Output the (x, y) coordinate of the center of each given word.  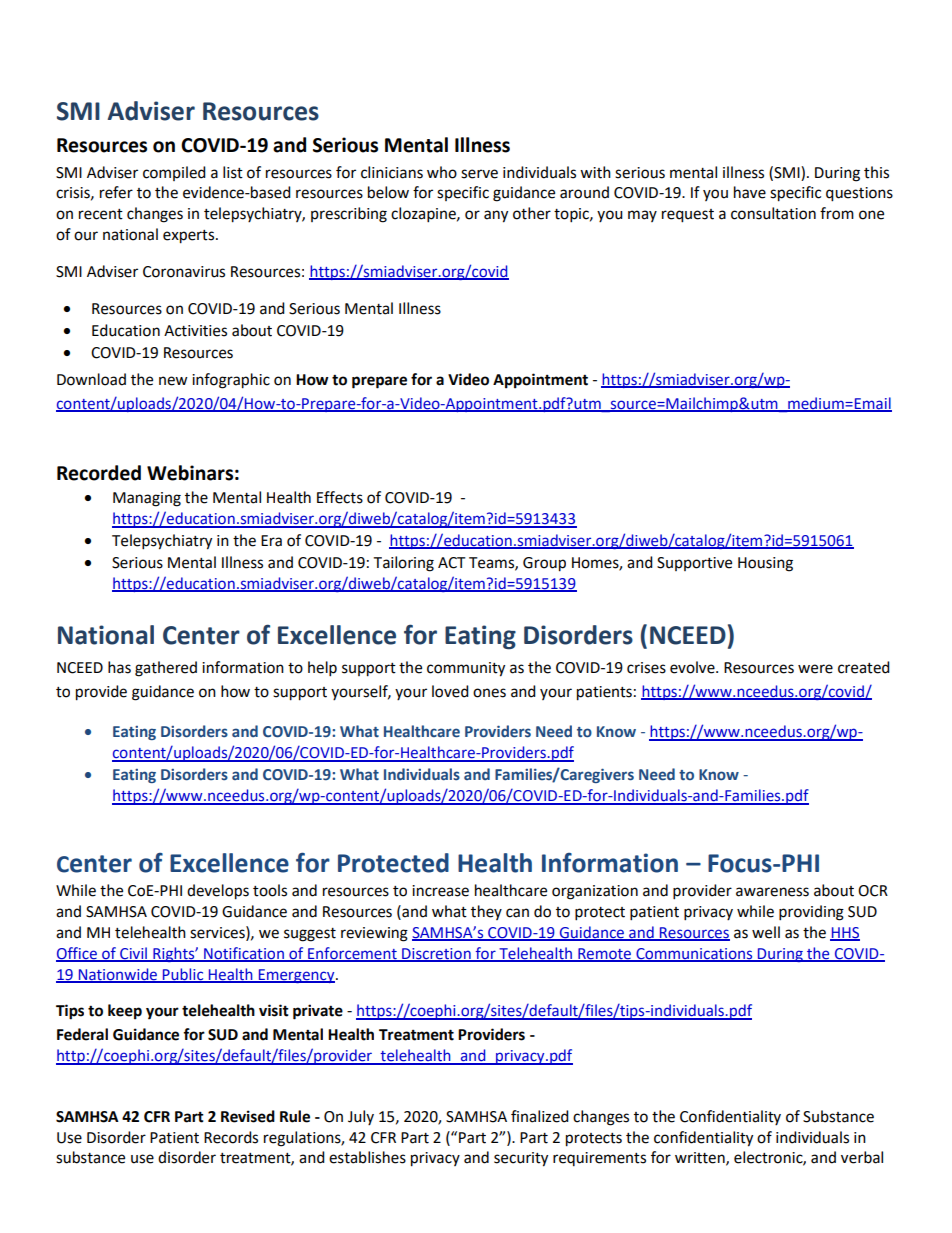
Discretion (436, 954)
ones (489, 693)
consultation (773, 213)
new (173, 381)
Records (231, 1137)
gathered (166, 669)
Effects (340, 497)
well (766, 932)
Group (544, 564)
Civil (133, 954)
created (864, 667)
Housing (765, 564)
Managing (147, 499)
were (815, 669)
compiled (174, 173)
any (496, 216)
